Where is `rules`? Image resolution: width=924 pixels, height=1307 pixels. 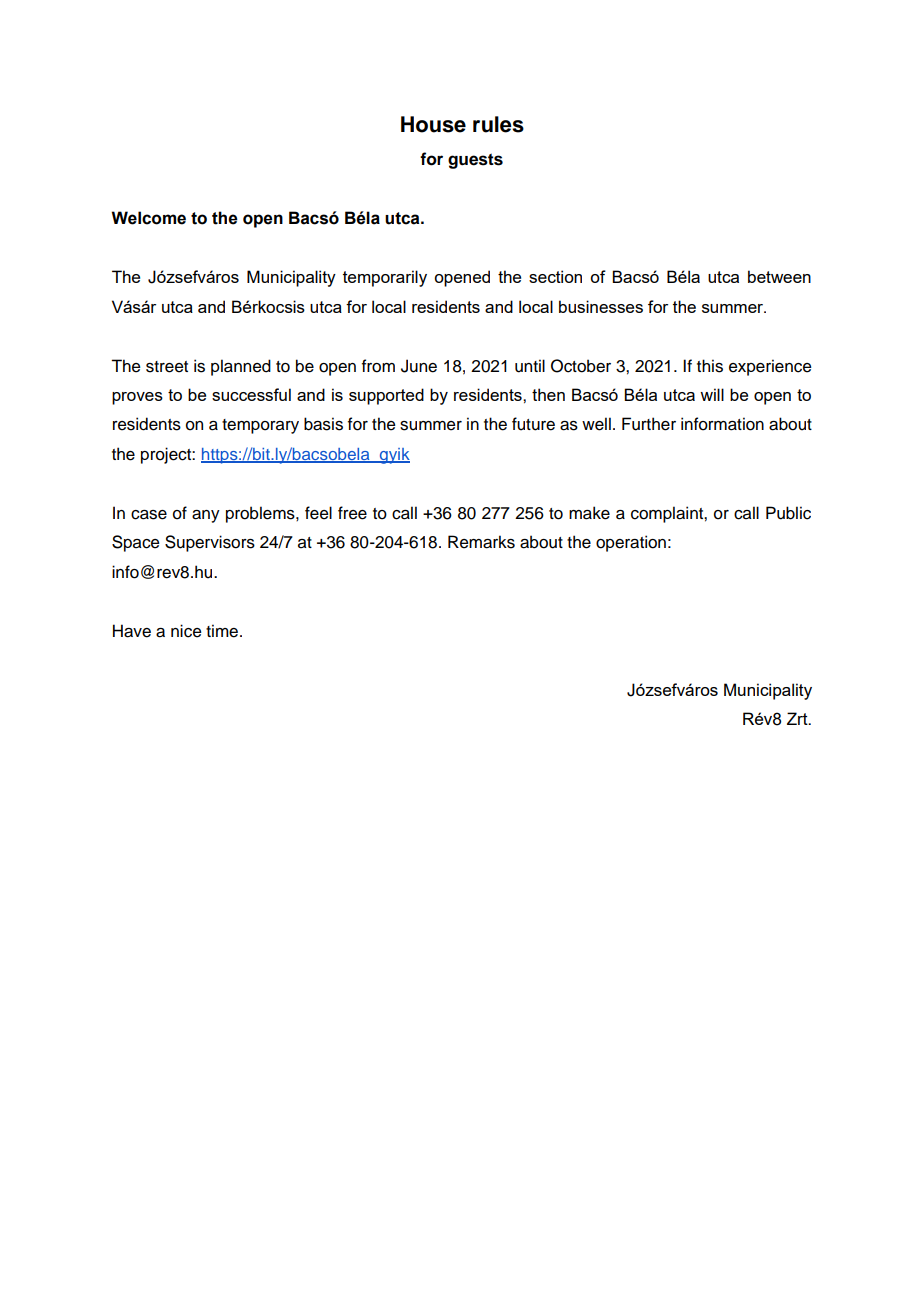 rules is located at coordinates (498, 124).
